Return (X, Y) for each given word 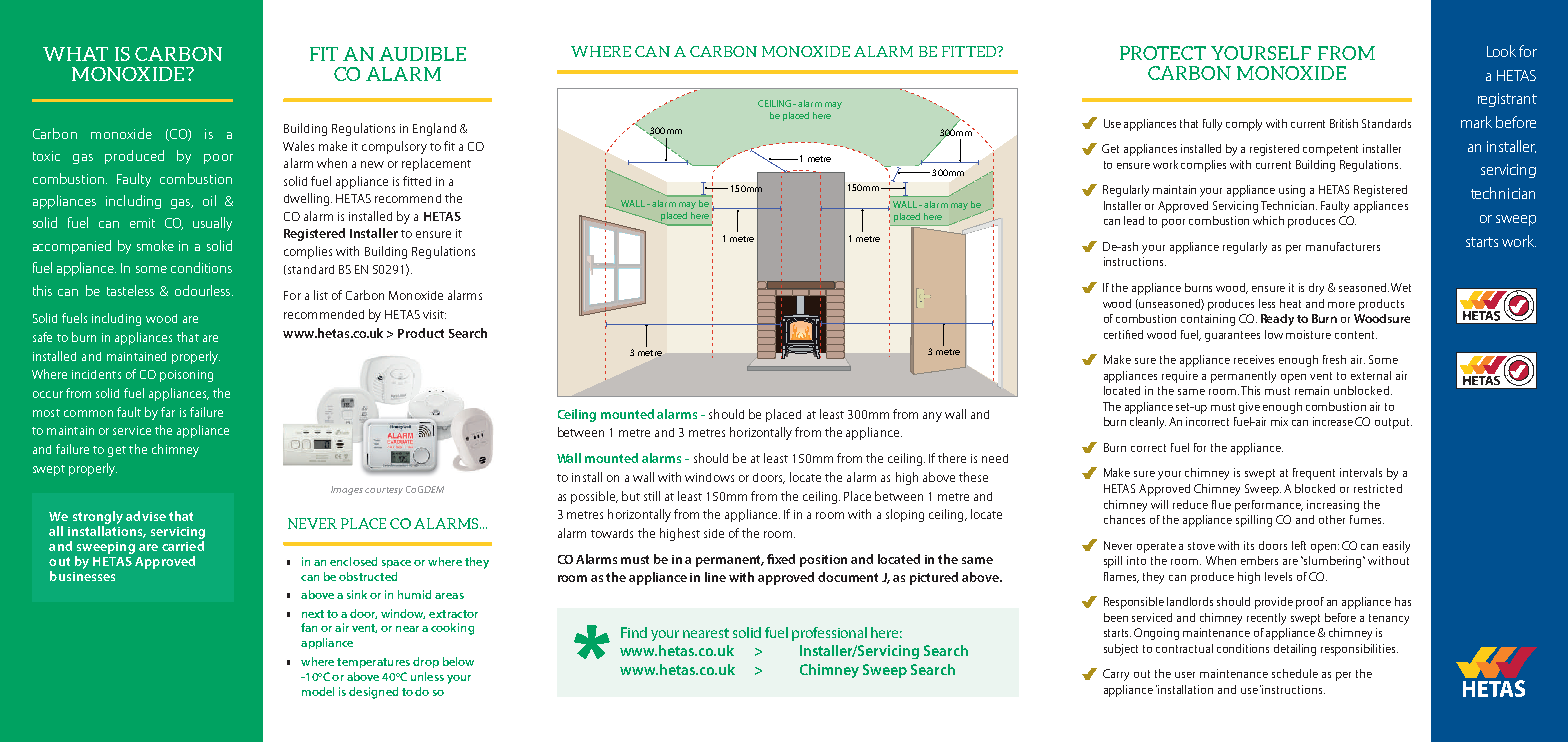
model (318, 691)
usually (212, 224)
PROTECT (1163, 53)
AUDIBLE (422, 54)
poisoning (186, 376)
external (1371, 375)
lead (1134, 220)
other (1332, 519)
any (932, 417)
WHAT (75, 54)
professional (829, 634)
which (1268, 220)
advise (146, 516)
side (714, 533)
